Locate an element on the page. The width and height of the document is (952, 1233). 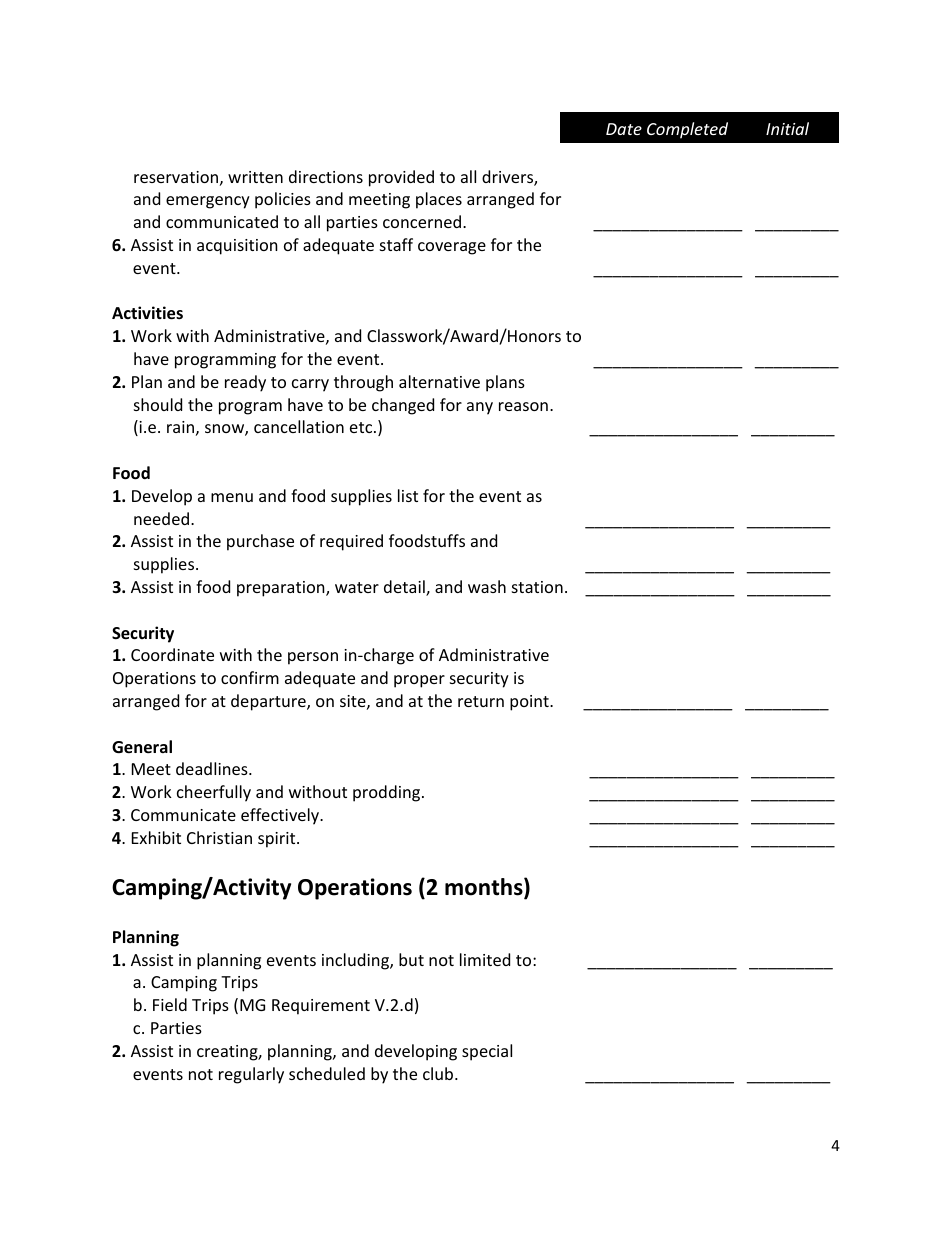
Completed is located at coordinates (687, 130).
